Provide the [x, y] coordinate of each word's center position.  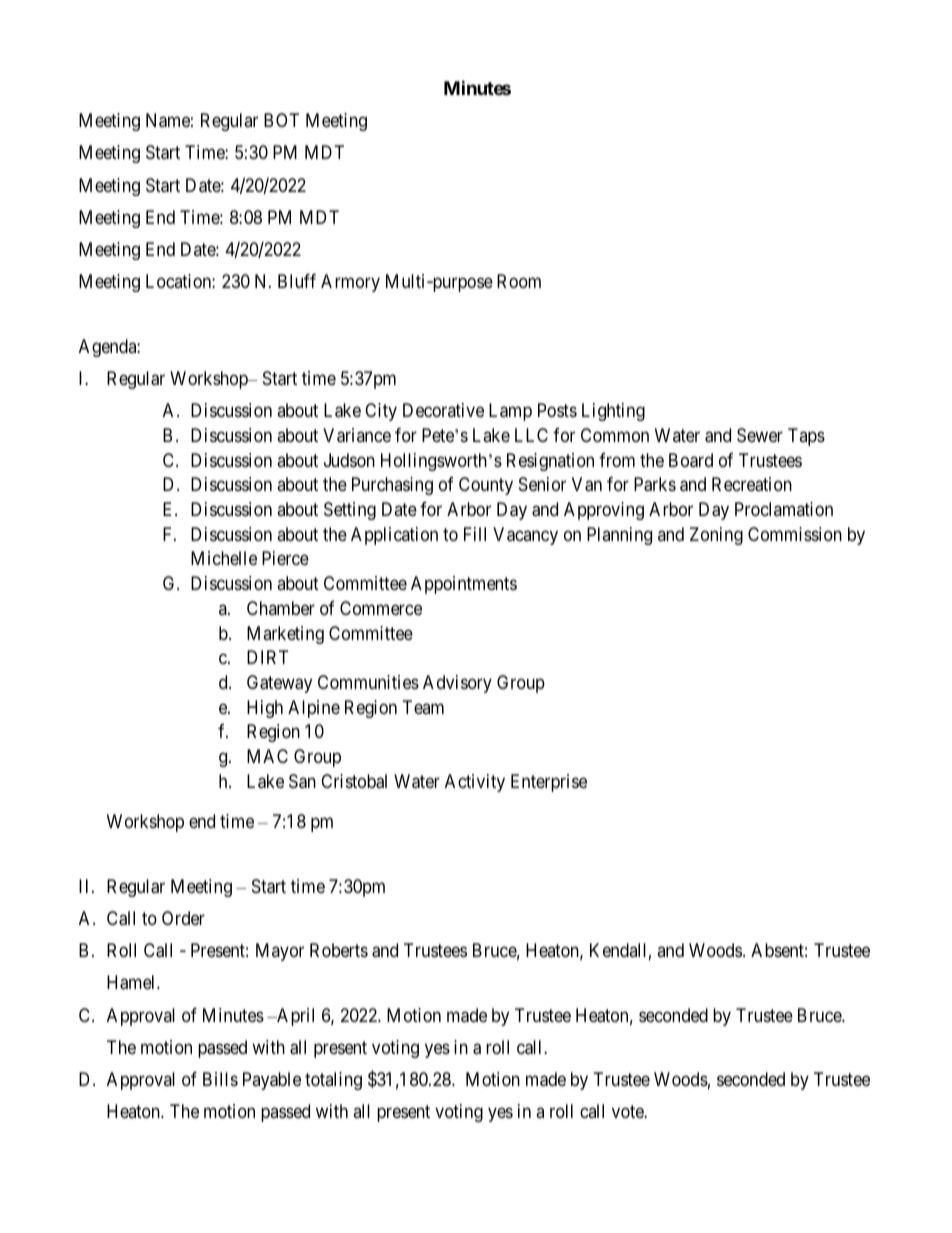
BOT [281, 120]
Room [519, 281]
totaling [333, 1081]
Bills [220, 1079]
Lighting [613, 412]
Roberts [339, 950]
